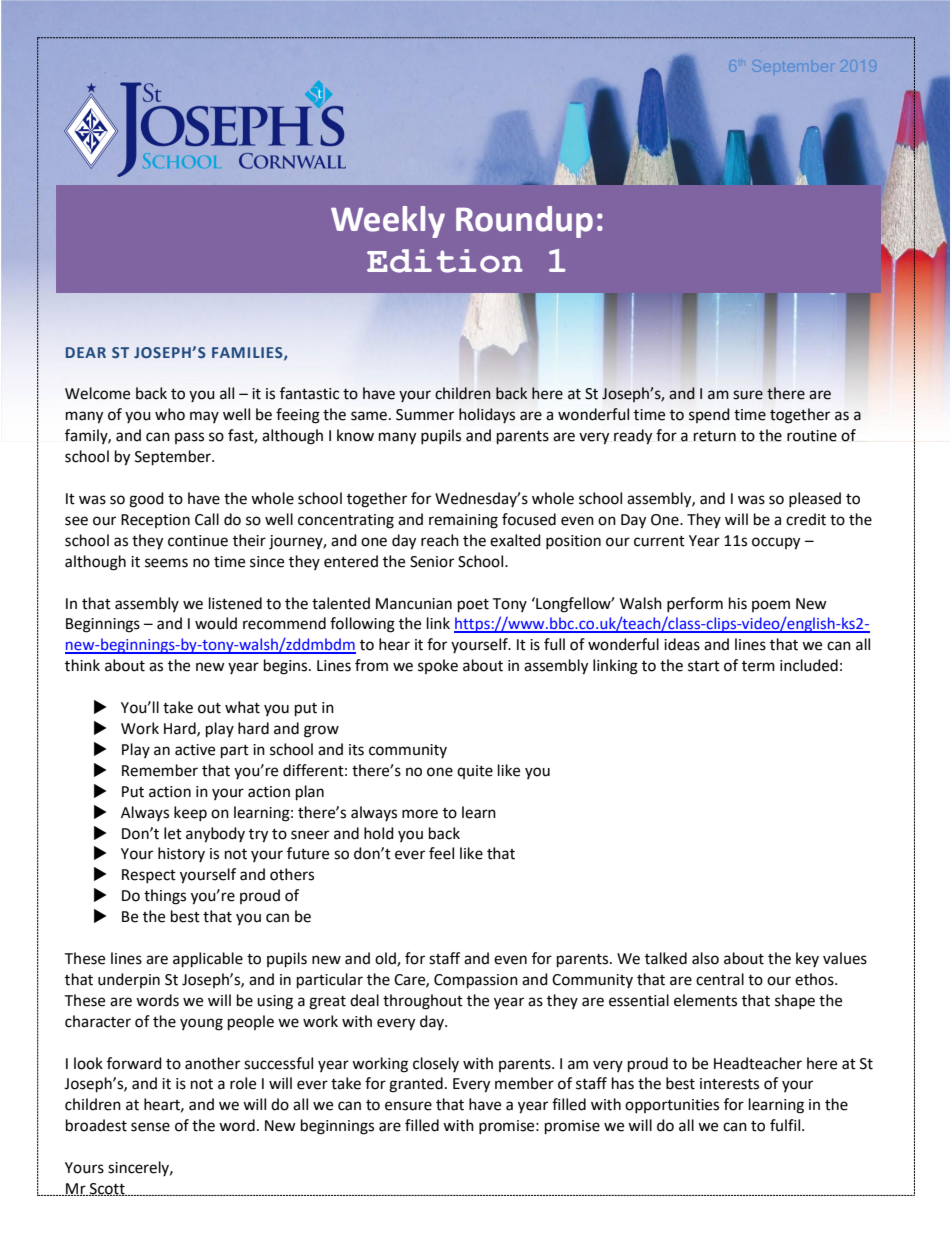 The width and height of the document is (952, 1233). What do you see at coordinates (445, 261) in the document?
I see `Edition` at bounding box center [445, 261].
